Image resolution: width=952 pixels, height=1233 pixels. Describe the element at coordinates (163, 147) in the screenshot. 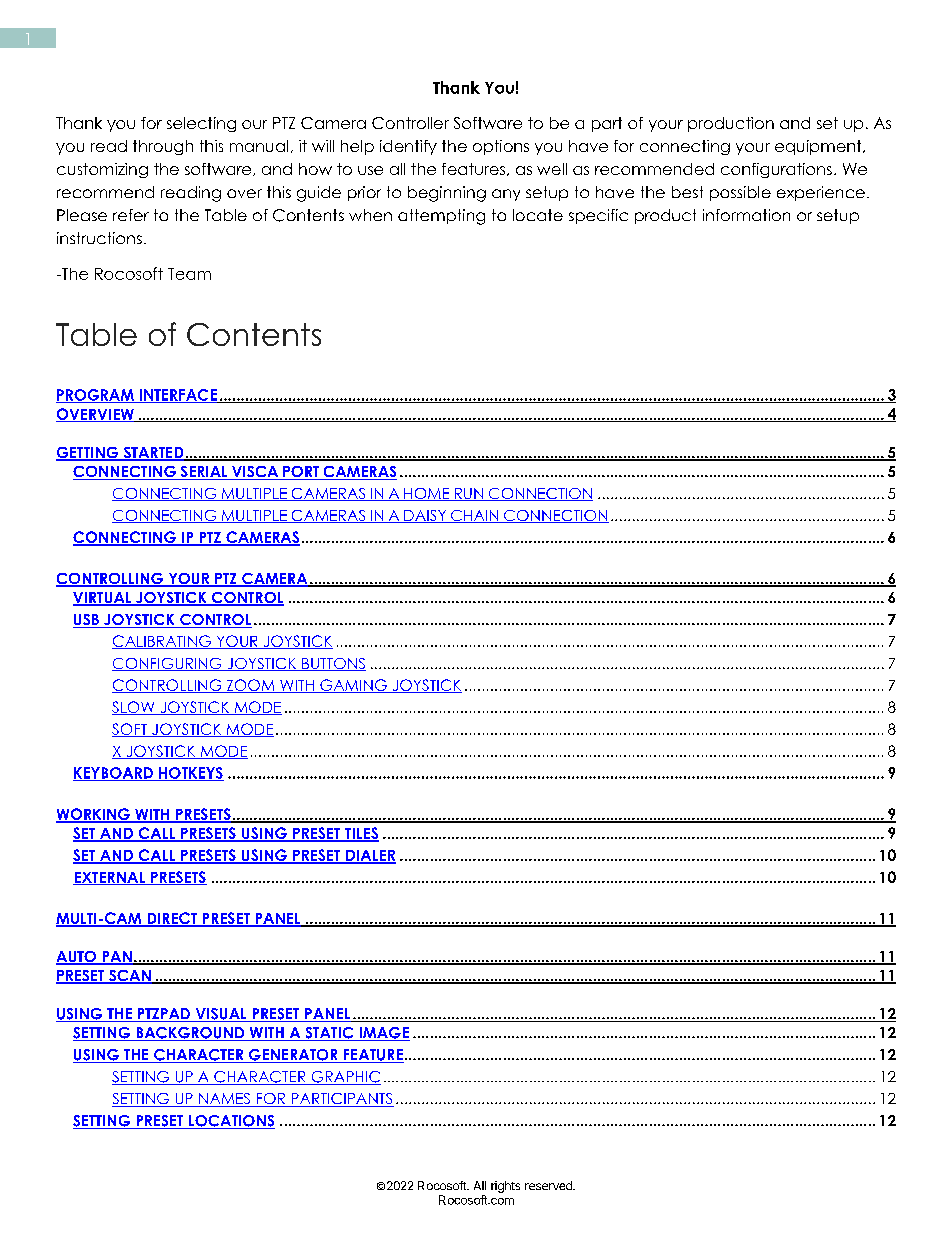

I see `through` at that location.
